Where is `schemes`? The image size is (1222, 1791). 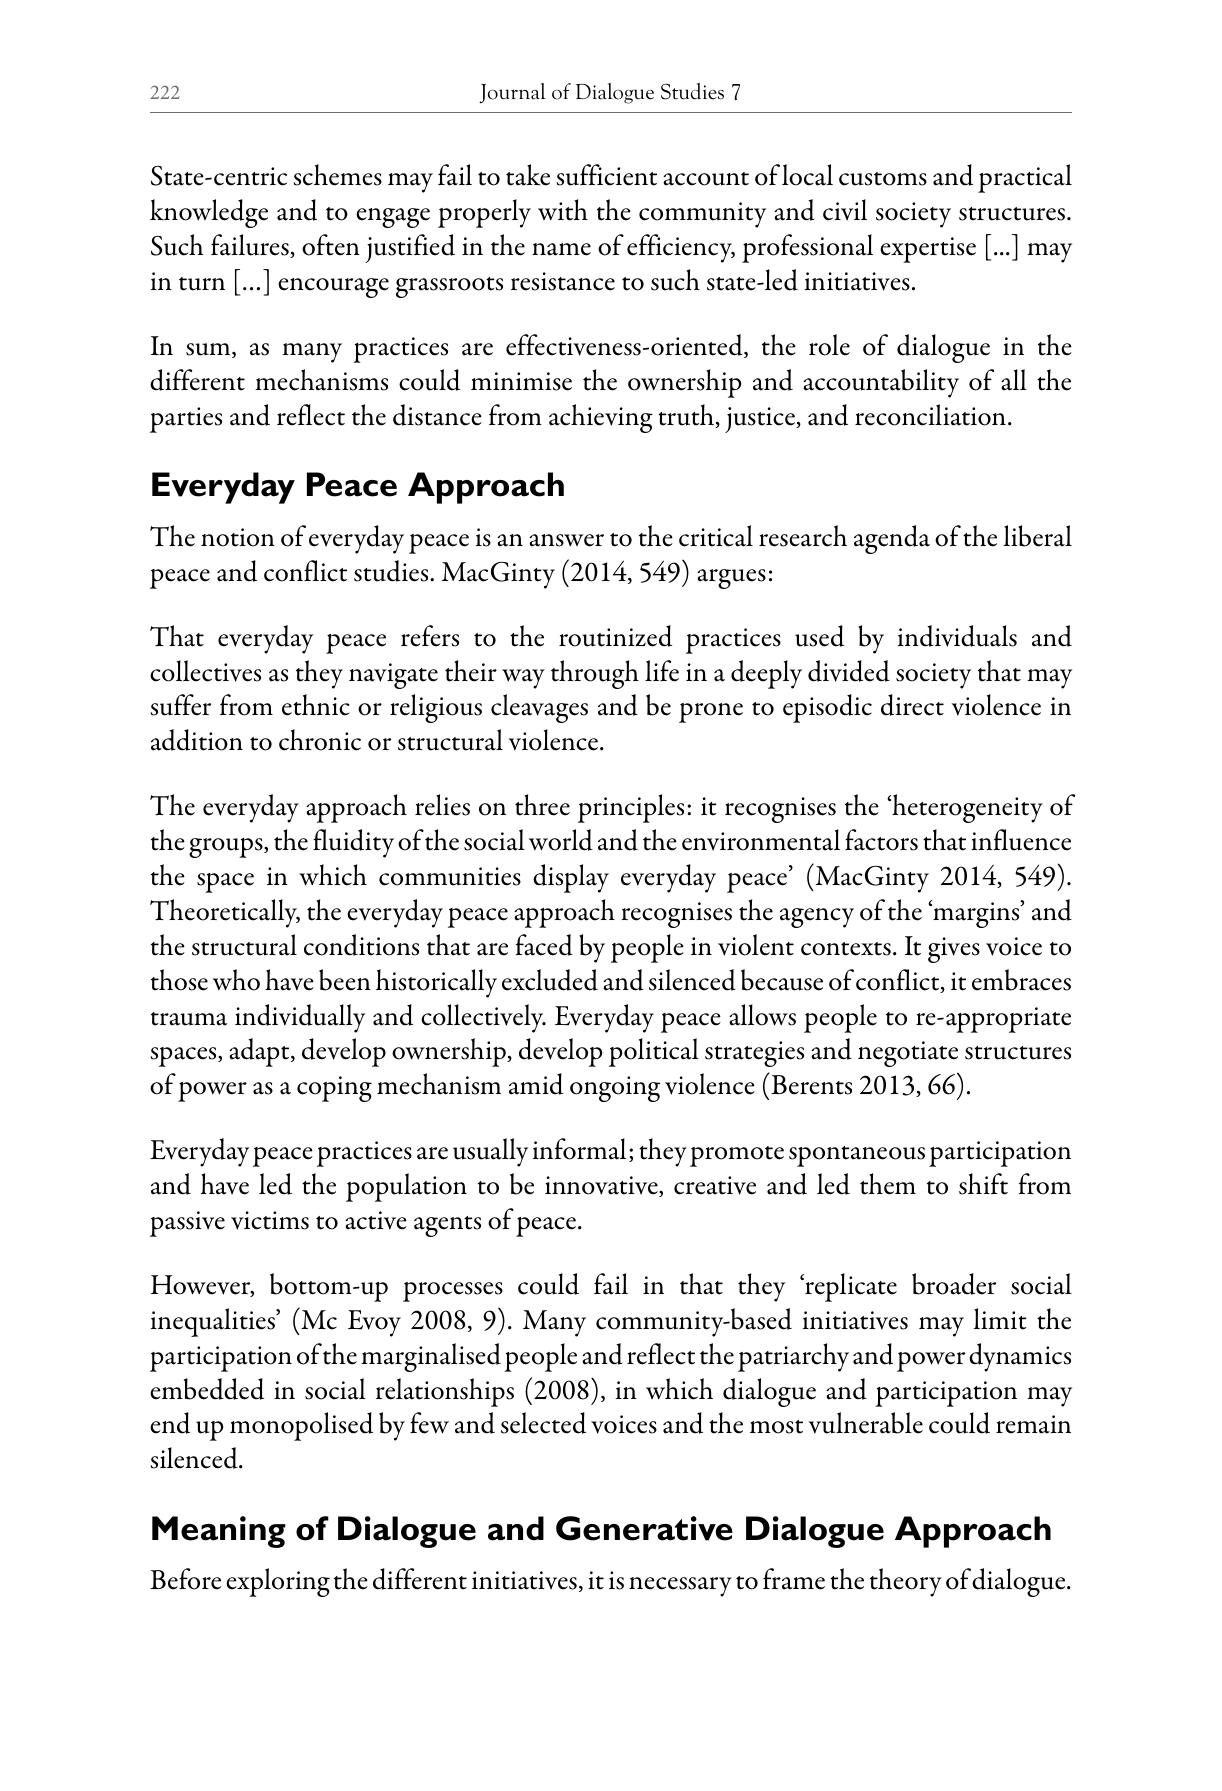 schemes is located at coordinates (337, 175).
